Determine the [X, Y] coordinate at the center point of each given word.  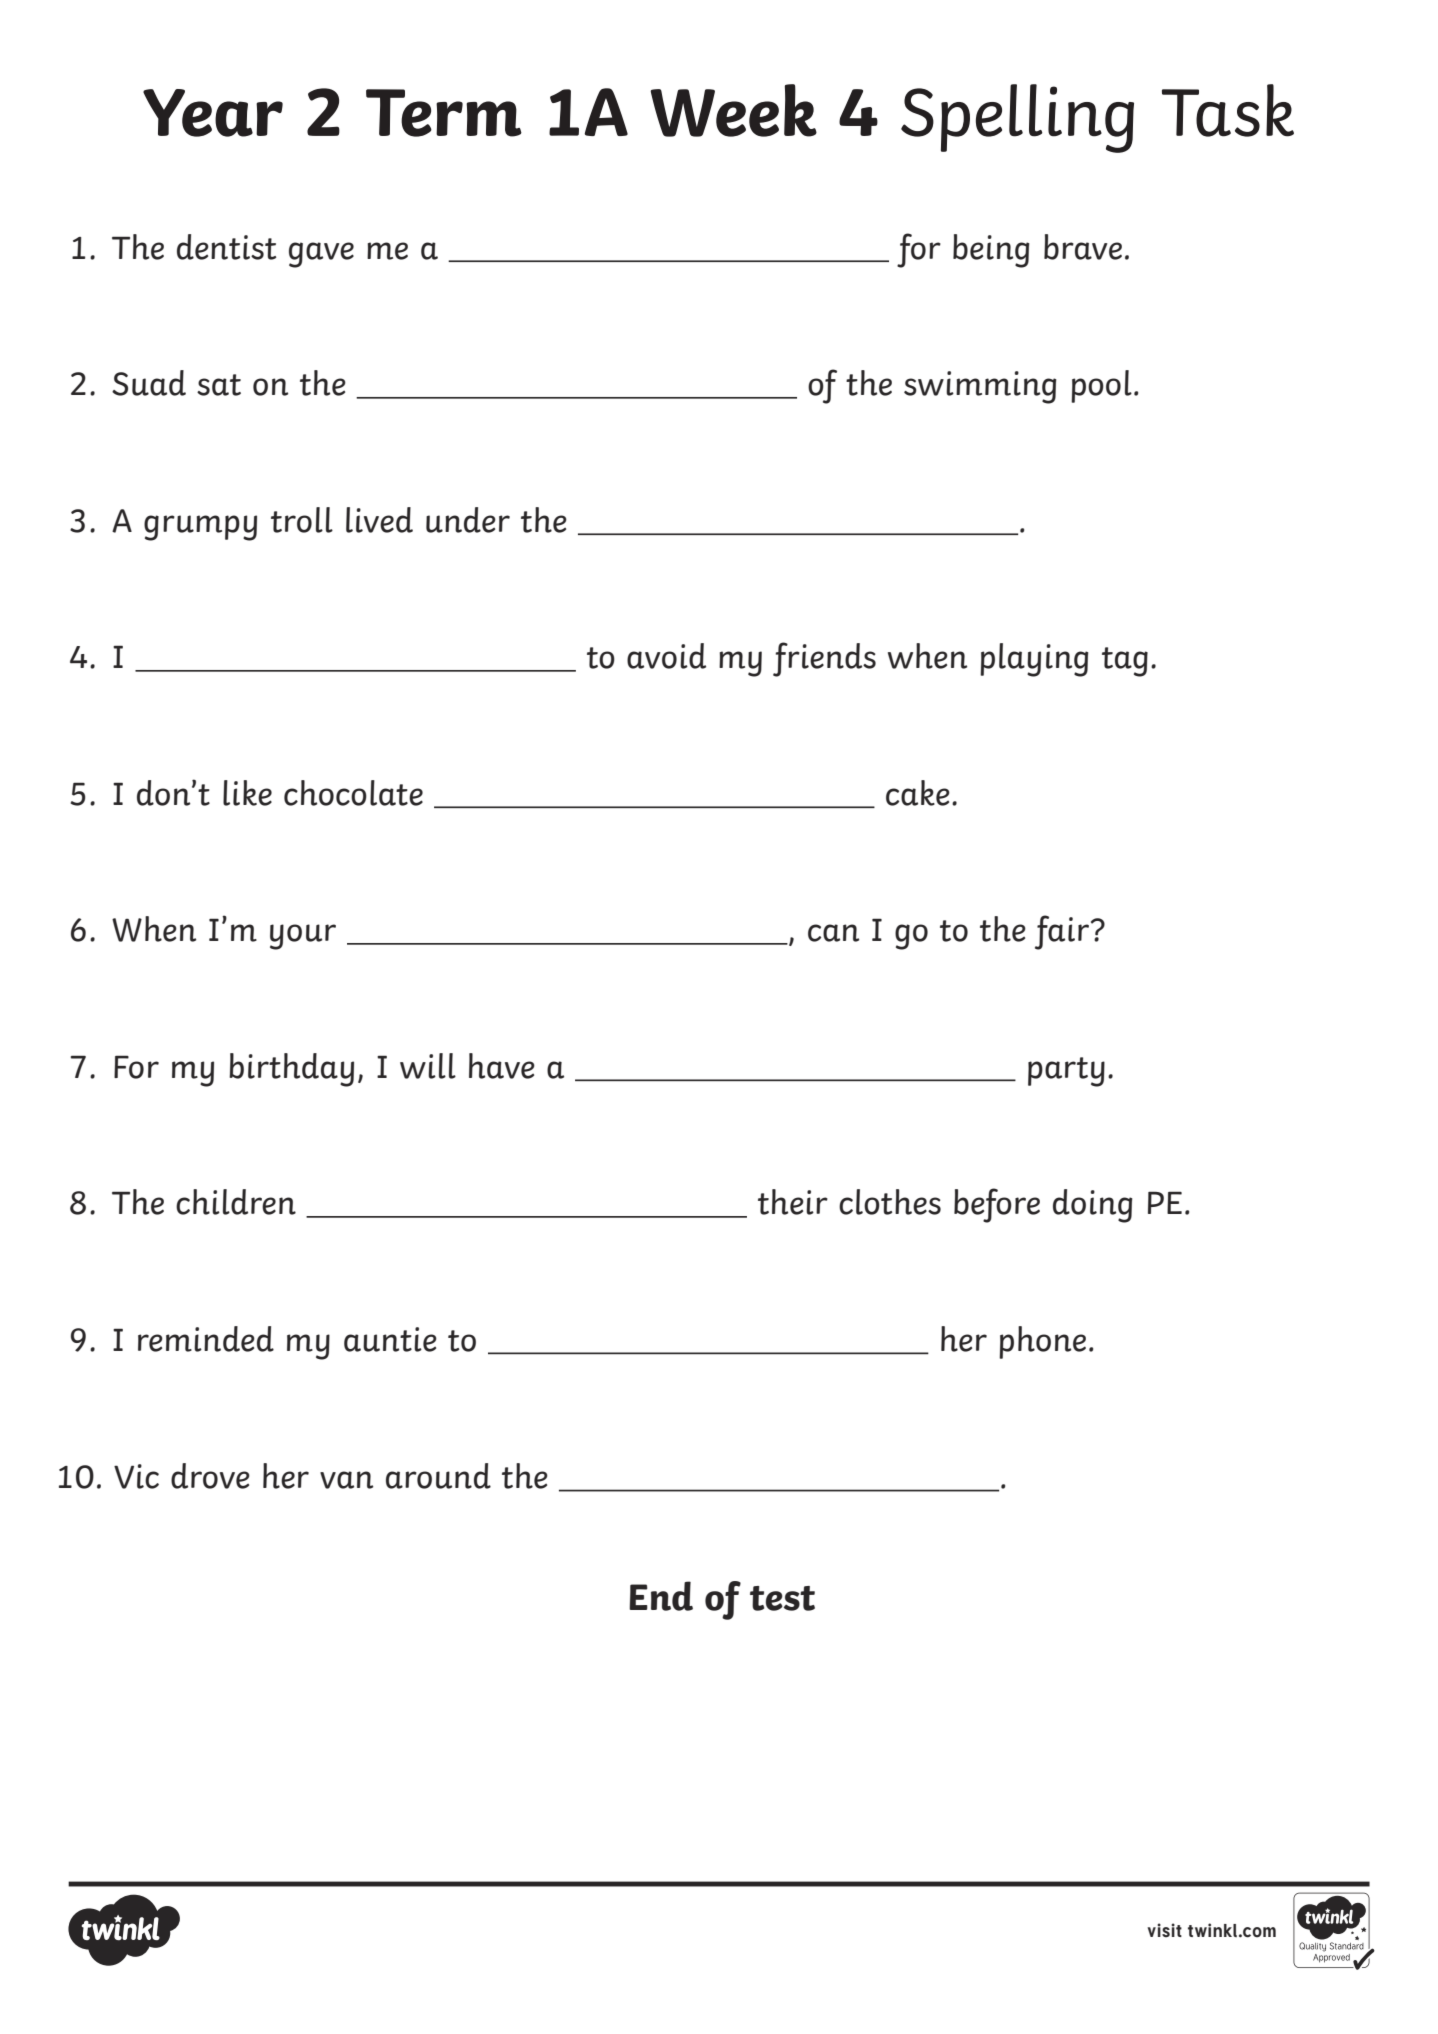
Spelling [1017, 118]
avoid [666, 656]
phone [1042, 1342]
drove [210, 1476]
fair [1062, 932]
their [793, 1202]
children [236, 1202]
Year [213, 113]
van [346, 1480]
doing [1092, 1206]
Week [733, 110]
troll [302, 520]
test [782, 1598]
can [833, 933]
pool [1101, 386]
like [247, 793]
